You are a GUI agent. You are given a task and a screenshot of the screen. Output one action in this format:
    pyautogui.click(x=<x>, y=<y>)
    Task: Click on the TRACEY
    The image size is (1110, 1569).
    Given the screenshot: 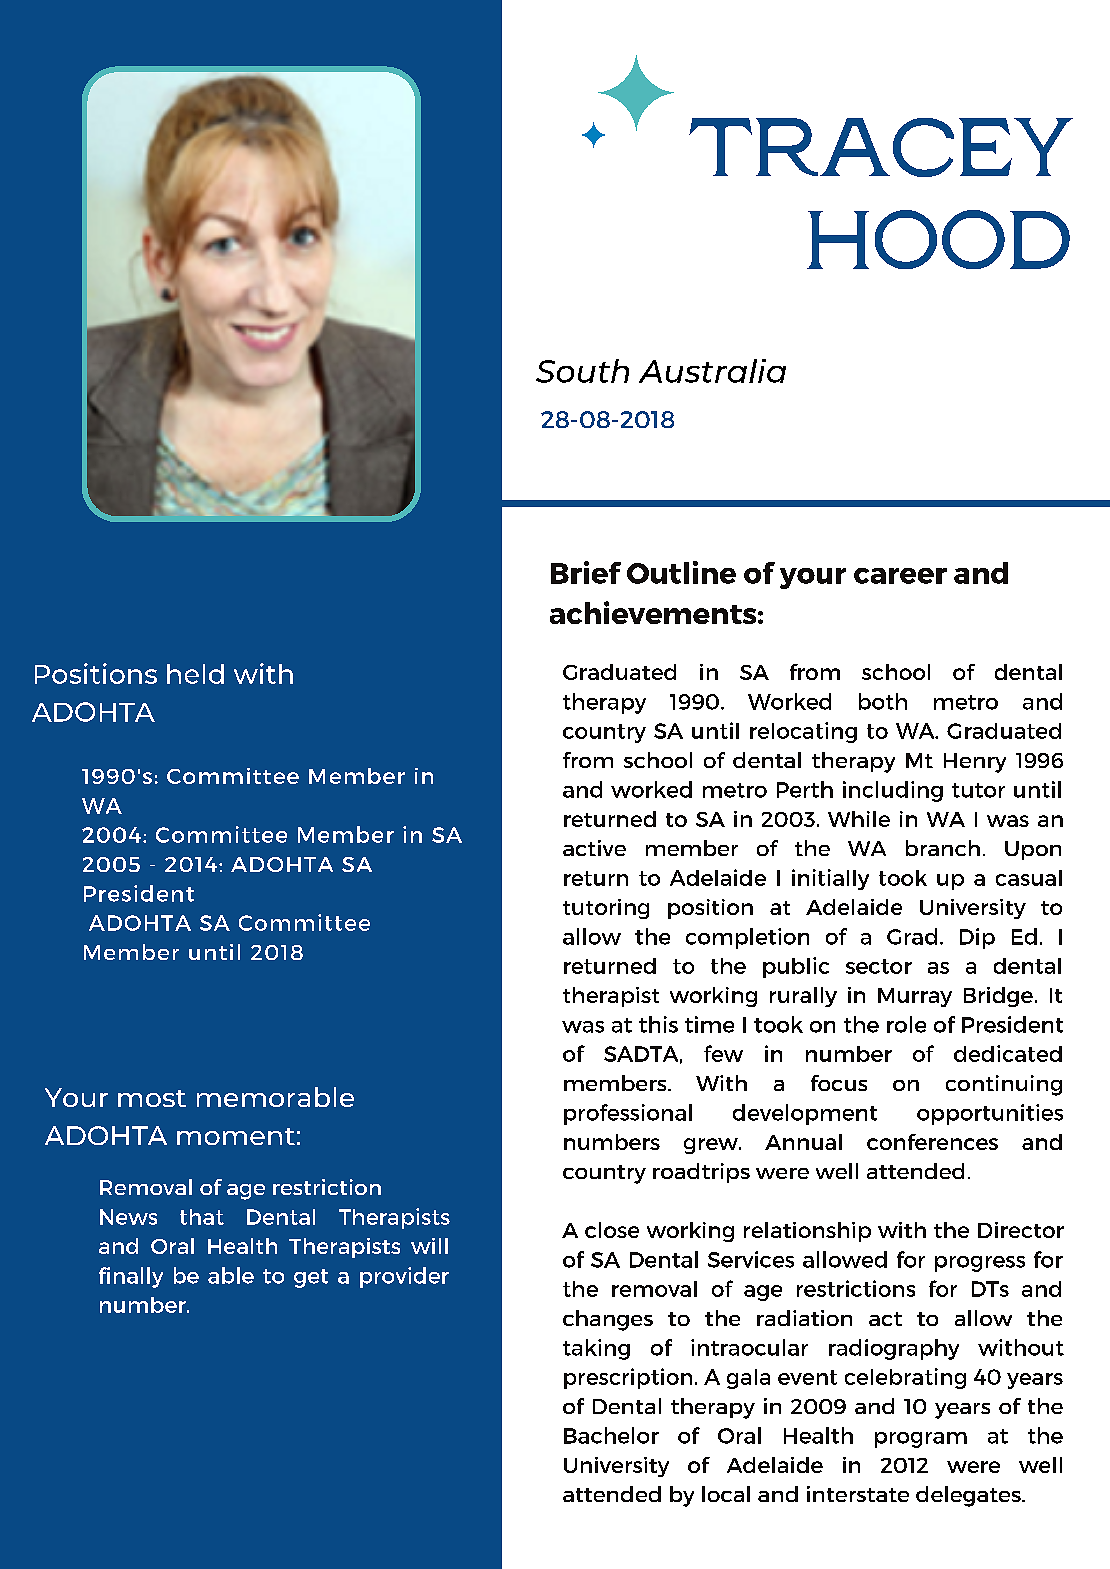 What is the action you would take?
    pyautogui.click(x=881, y=147)
